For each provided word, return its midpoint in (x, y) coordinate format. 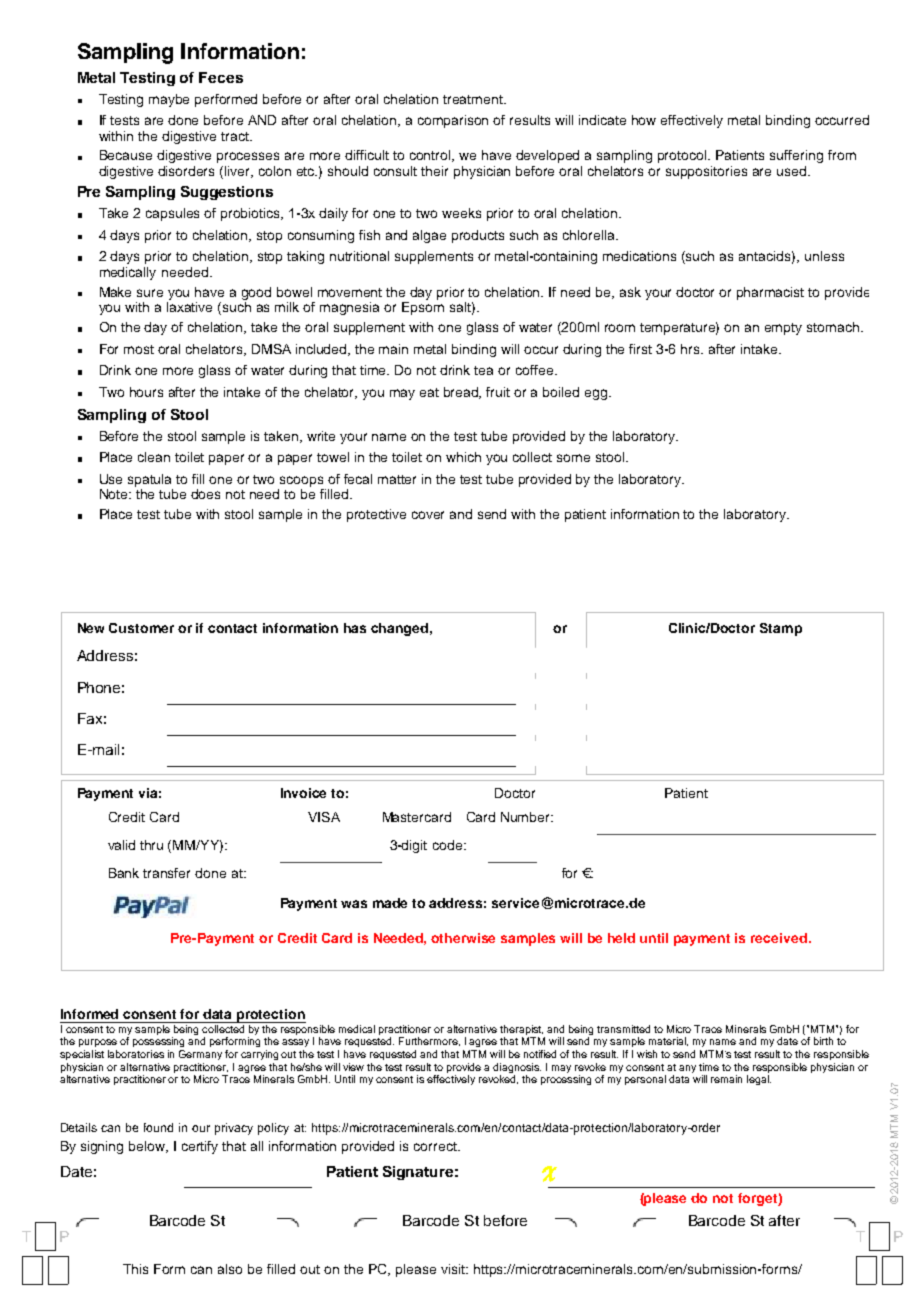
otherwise (463, 938)
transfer (166, 873)
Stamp (781, 629)
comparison (453, 121)
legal (759, 1080)
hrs (692, 349)
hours (146, 392)
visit (454, 1269)
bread (462, 393)
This (135, 1269)
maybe (169, 100)
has (355, 628)
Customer (141, 628)
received (779, 938)
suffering (796, 156)
